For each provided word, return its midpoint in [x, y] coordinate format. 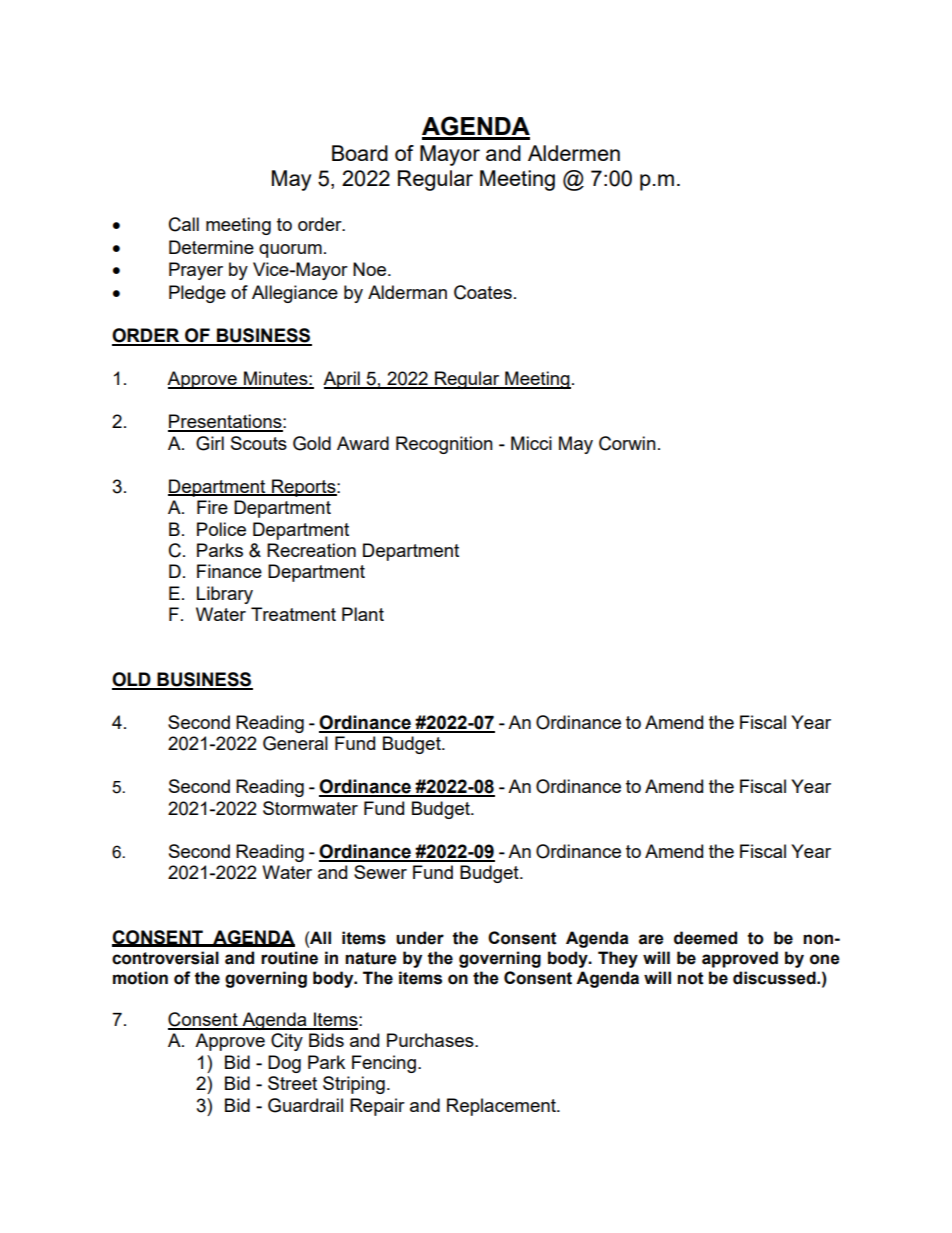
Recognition [444, 445]
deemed [705, 938]
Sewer [380, 872]
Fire [212, 507]
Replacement [502, 1107]
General [295, 743]
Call [184, 224]
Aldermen [574, 153]
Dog [284, 1064]
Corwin [627, 443]
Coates [483, 292]
